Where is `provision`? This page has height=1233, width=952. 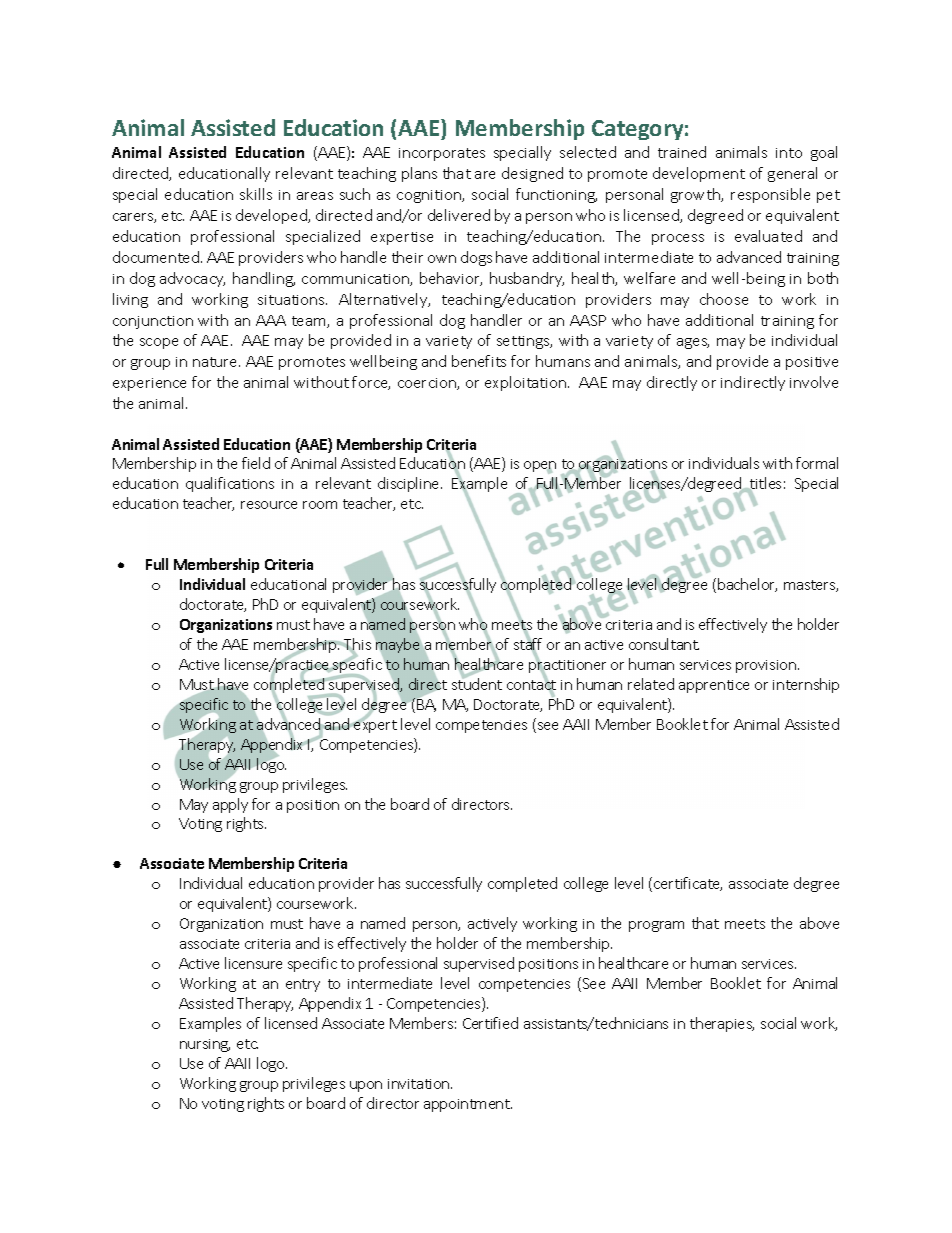 provision is located at coordinates (766, 666).
